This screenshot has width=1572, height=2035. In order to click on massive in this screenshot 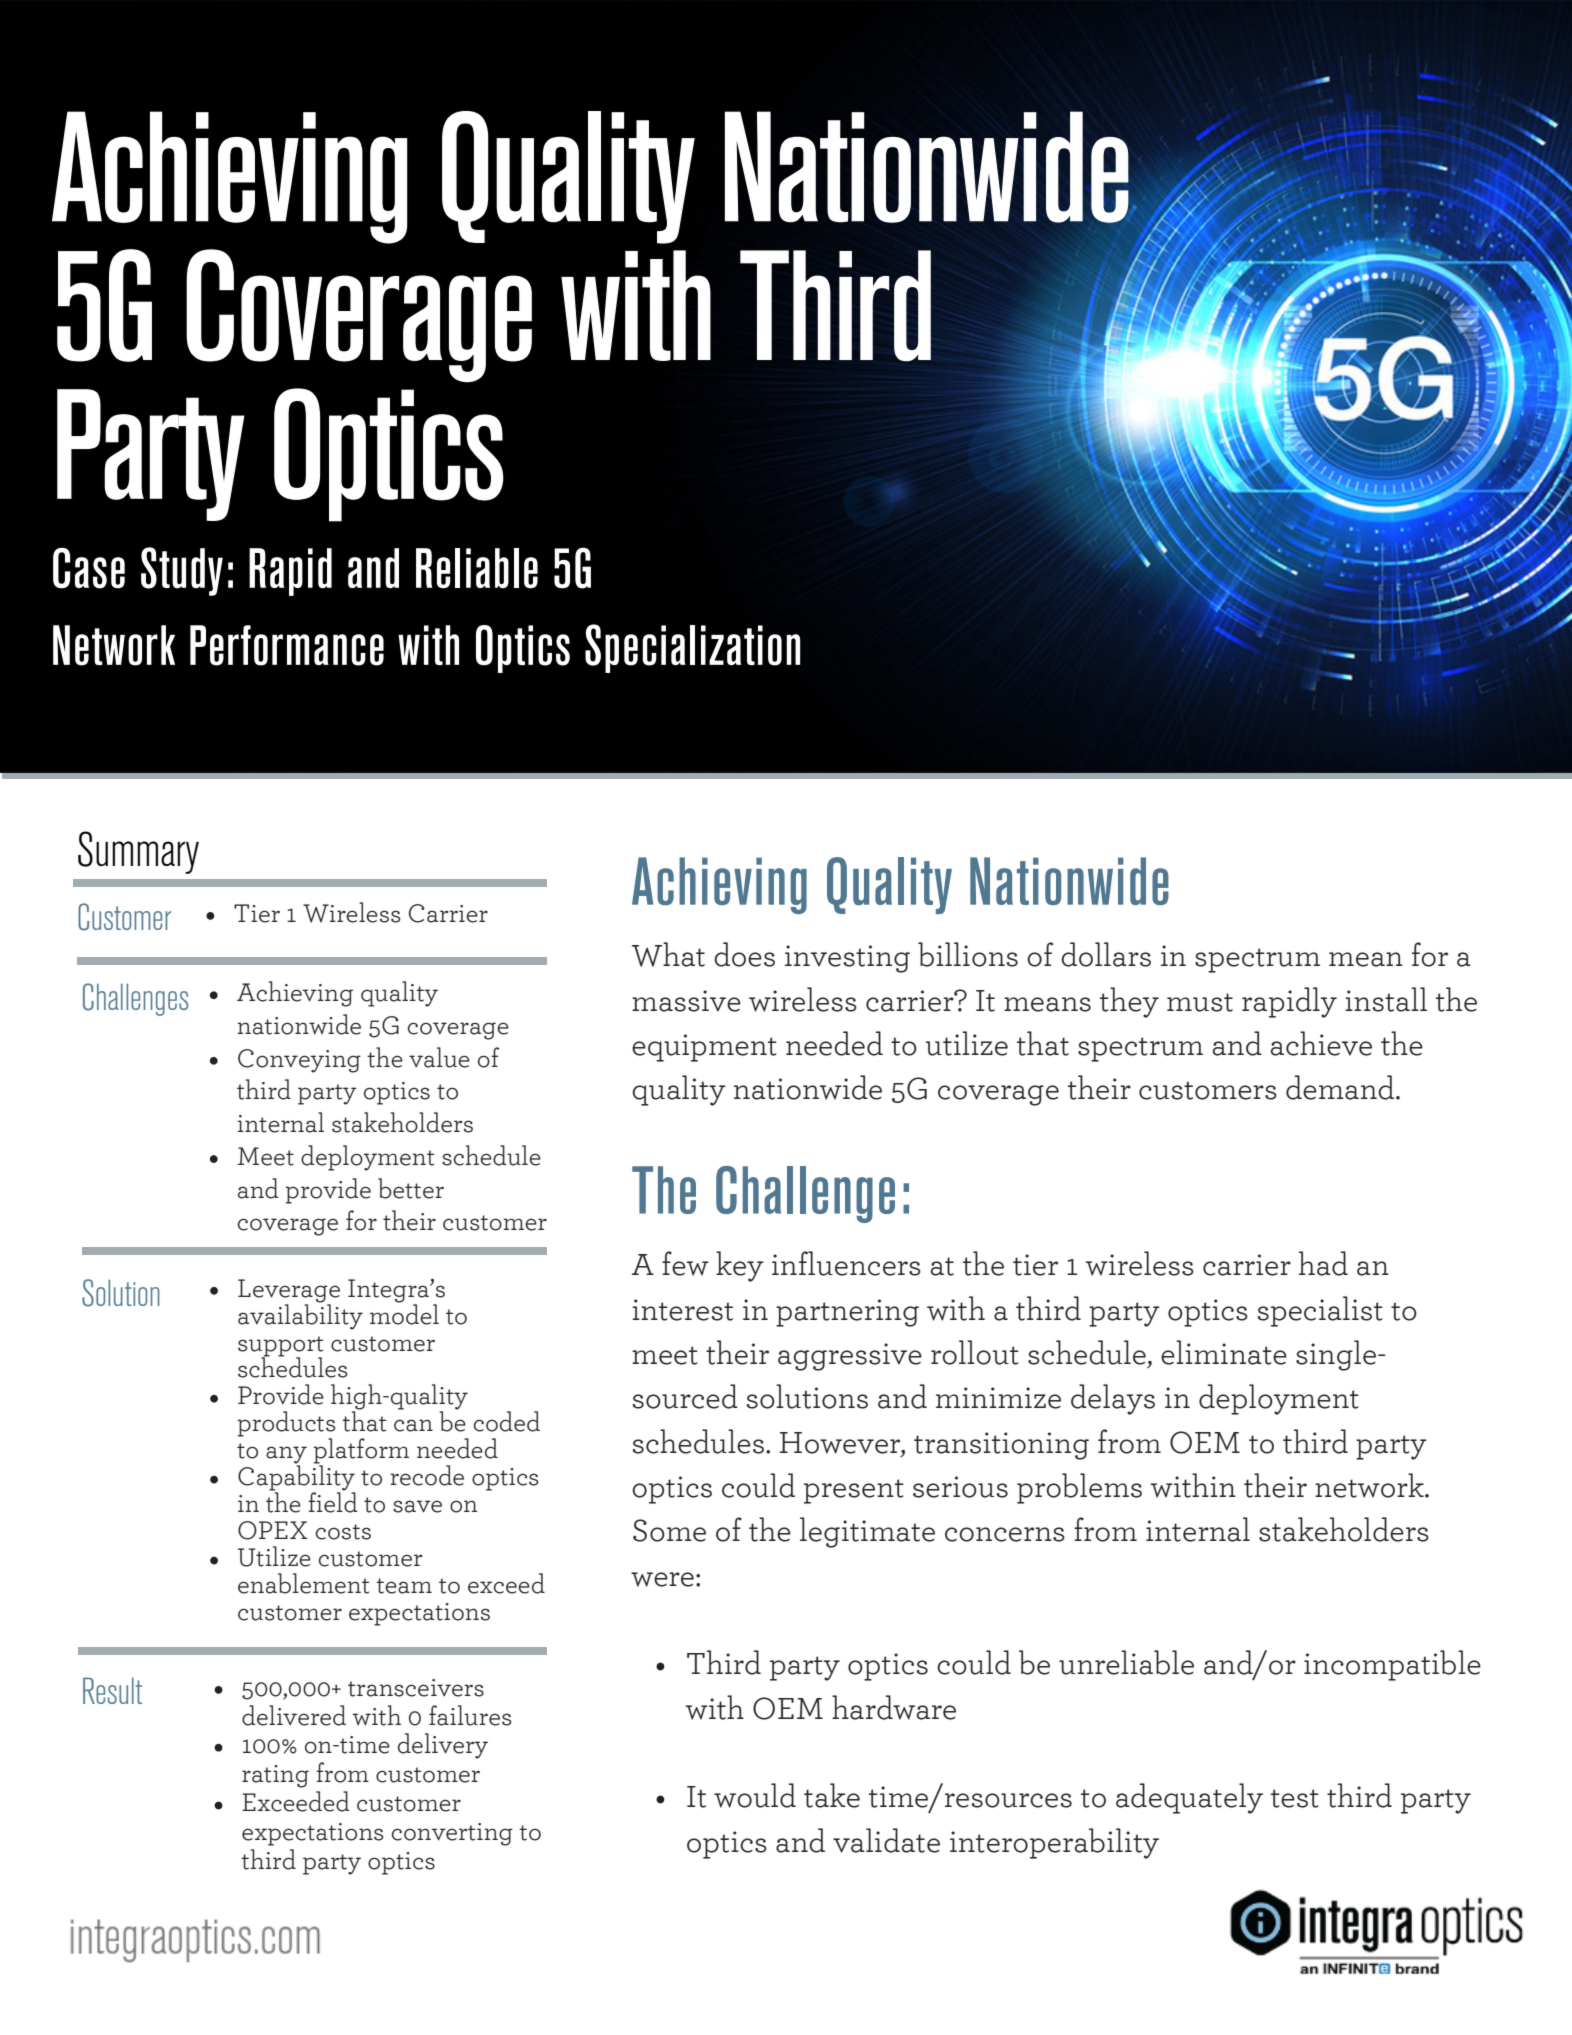, I will do `click(686, 1001)`.
